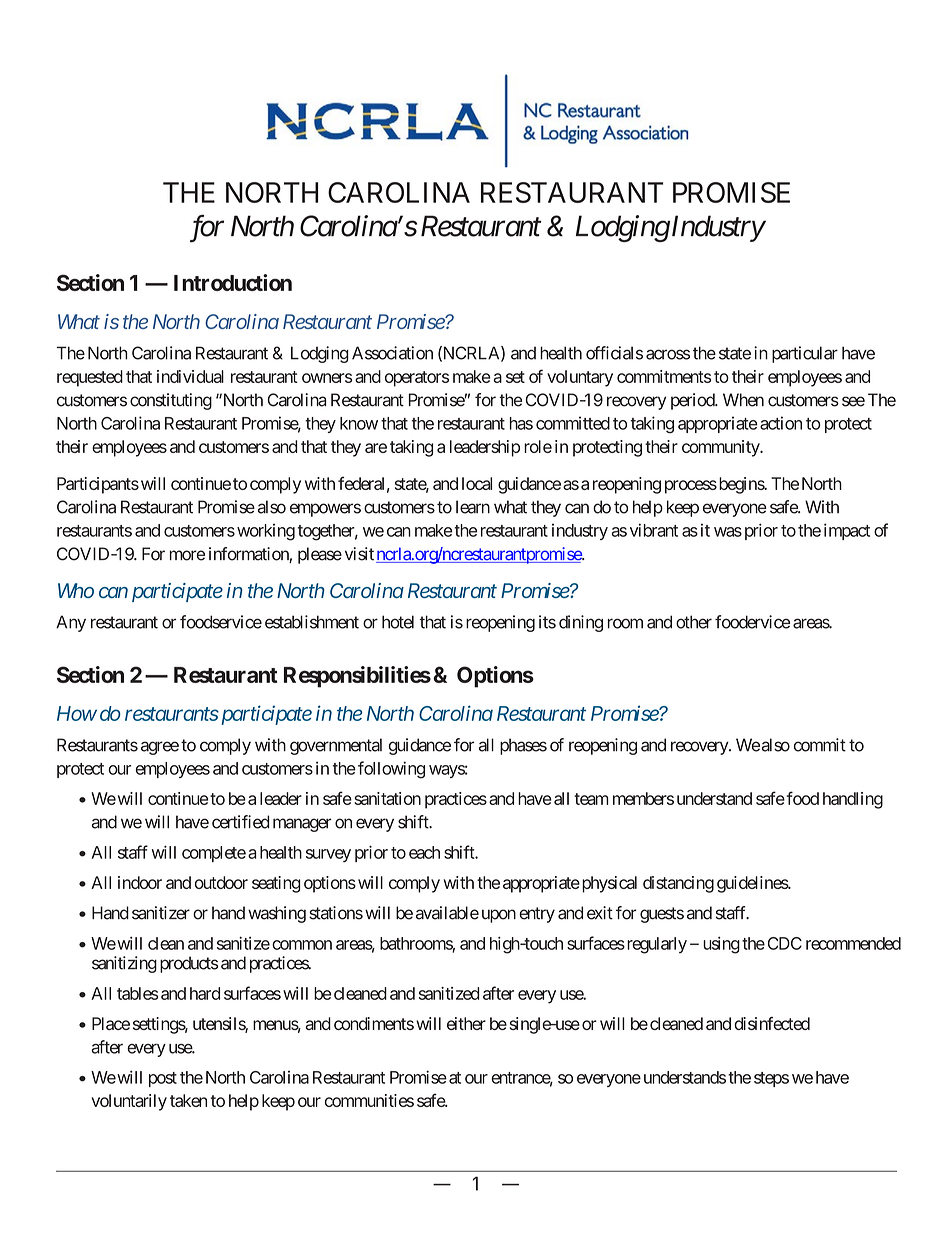 Image resolution: width=952 pixels, height=1233 pixels. Describe the element at coordinates (678, 884) in the screenshot. I see `distancing` at that location.
